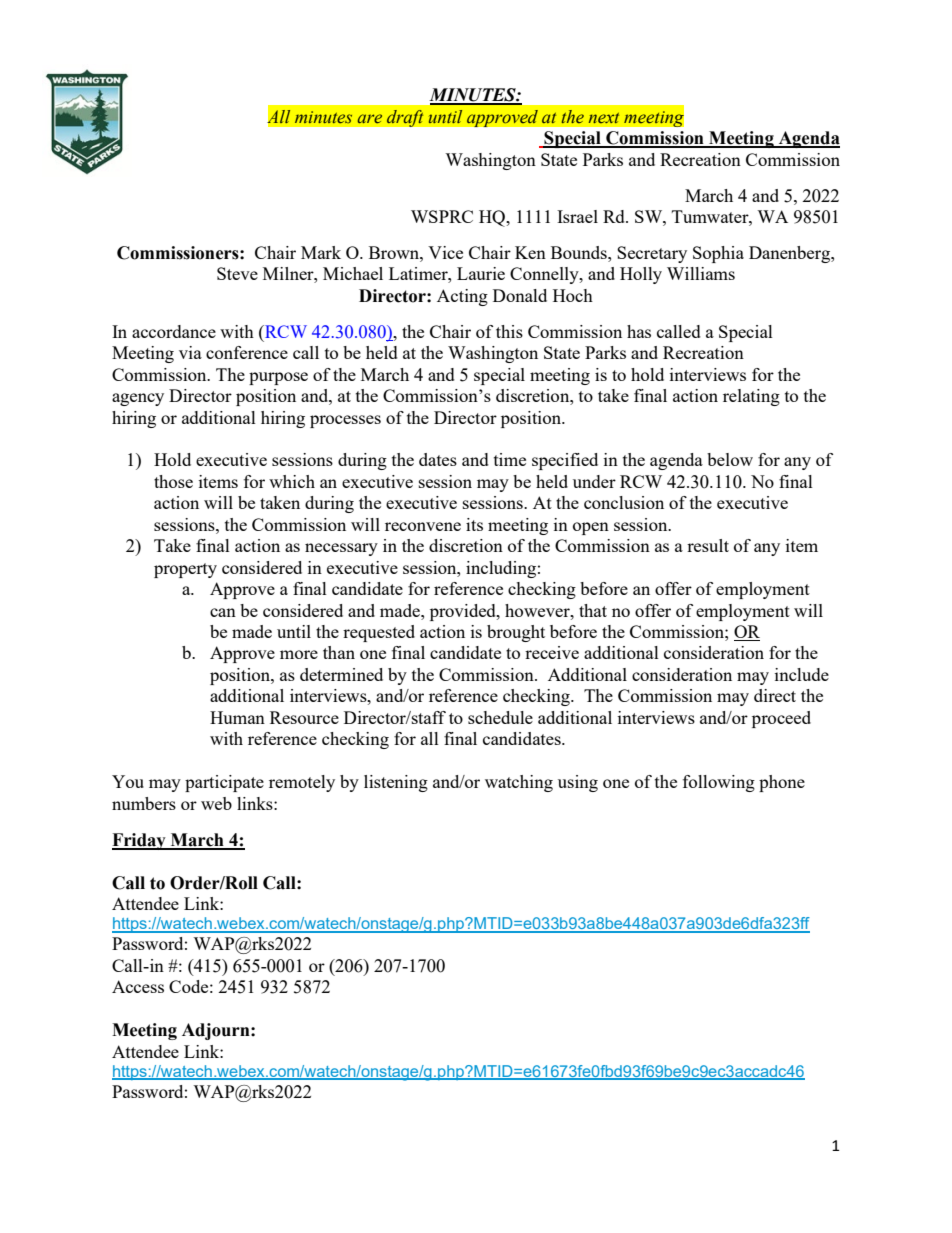 The width and height of the screenshot is (952, 1233). What do you see at coordinates (708, 545) in the screenshot?
I see `result` at bounding box center [708, 545].
